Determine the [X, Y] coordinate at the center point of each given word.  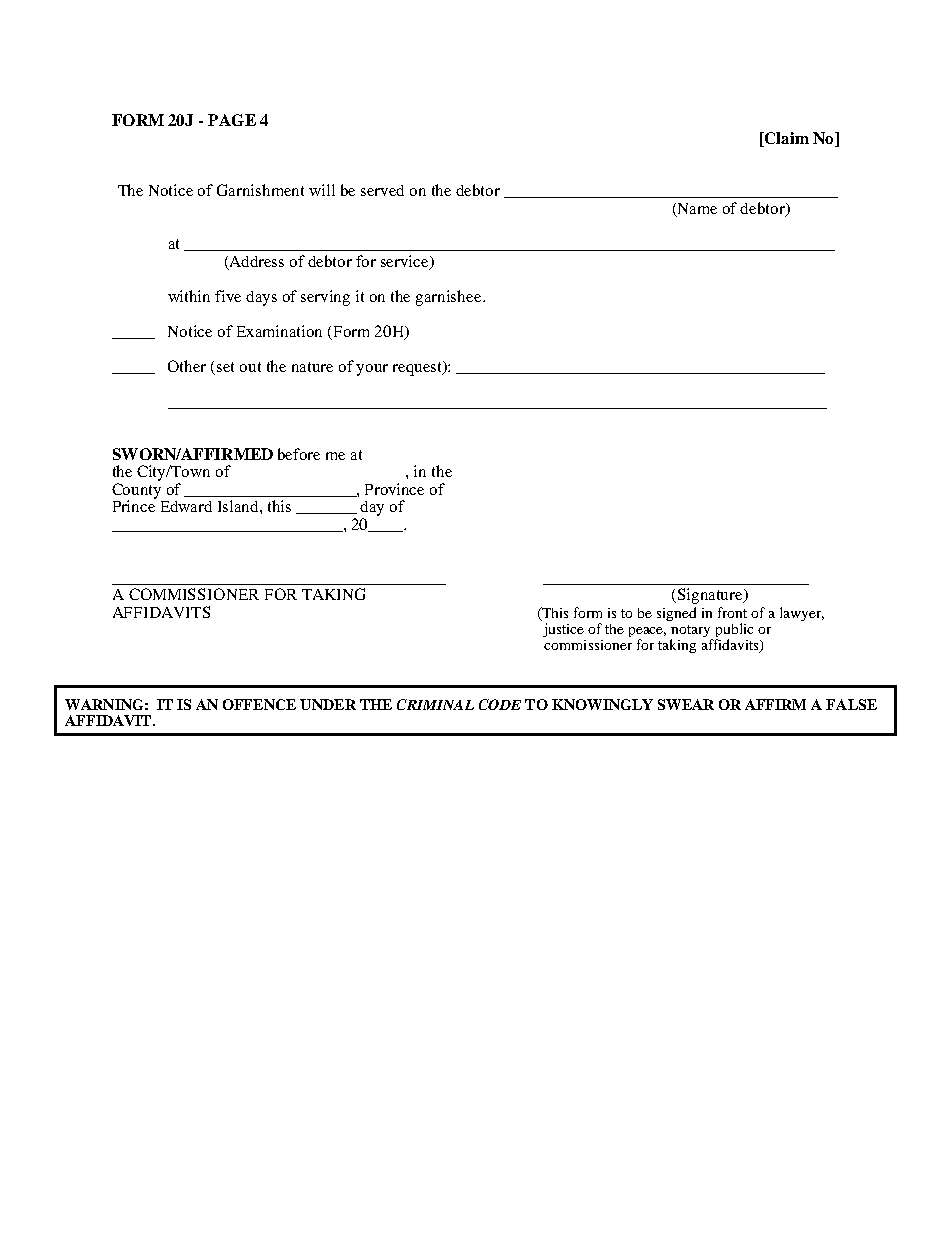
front [732, 612]
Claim [786, 139]
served [382, 190]
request [419, 368]
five [228, 296]
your [372, 370]
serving [325, 298]
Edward [186, 506]
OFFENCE [259, 704]
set [225, 367]
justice [563, 630]
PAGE [232, 120]
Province [394, 489]
